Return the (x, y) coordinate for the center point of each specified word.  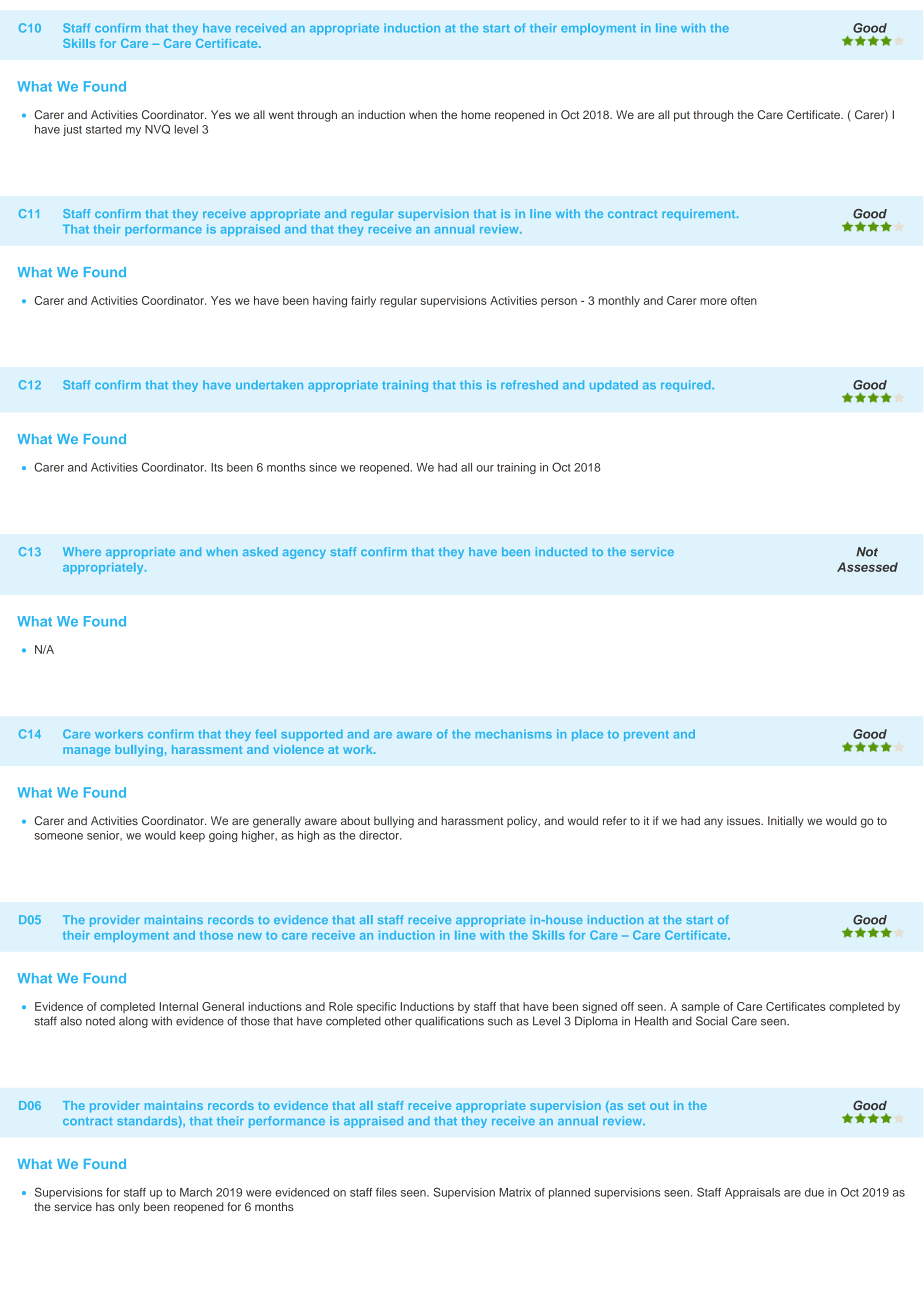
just (72, 130)
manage (86, 752)
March (196, 1192)
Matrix (515, 1192)
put (682, 116)
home (476, 114)
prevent (646, 735)
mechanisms (514, 734)
